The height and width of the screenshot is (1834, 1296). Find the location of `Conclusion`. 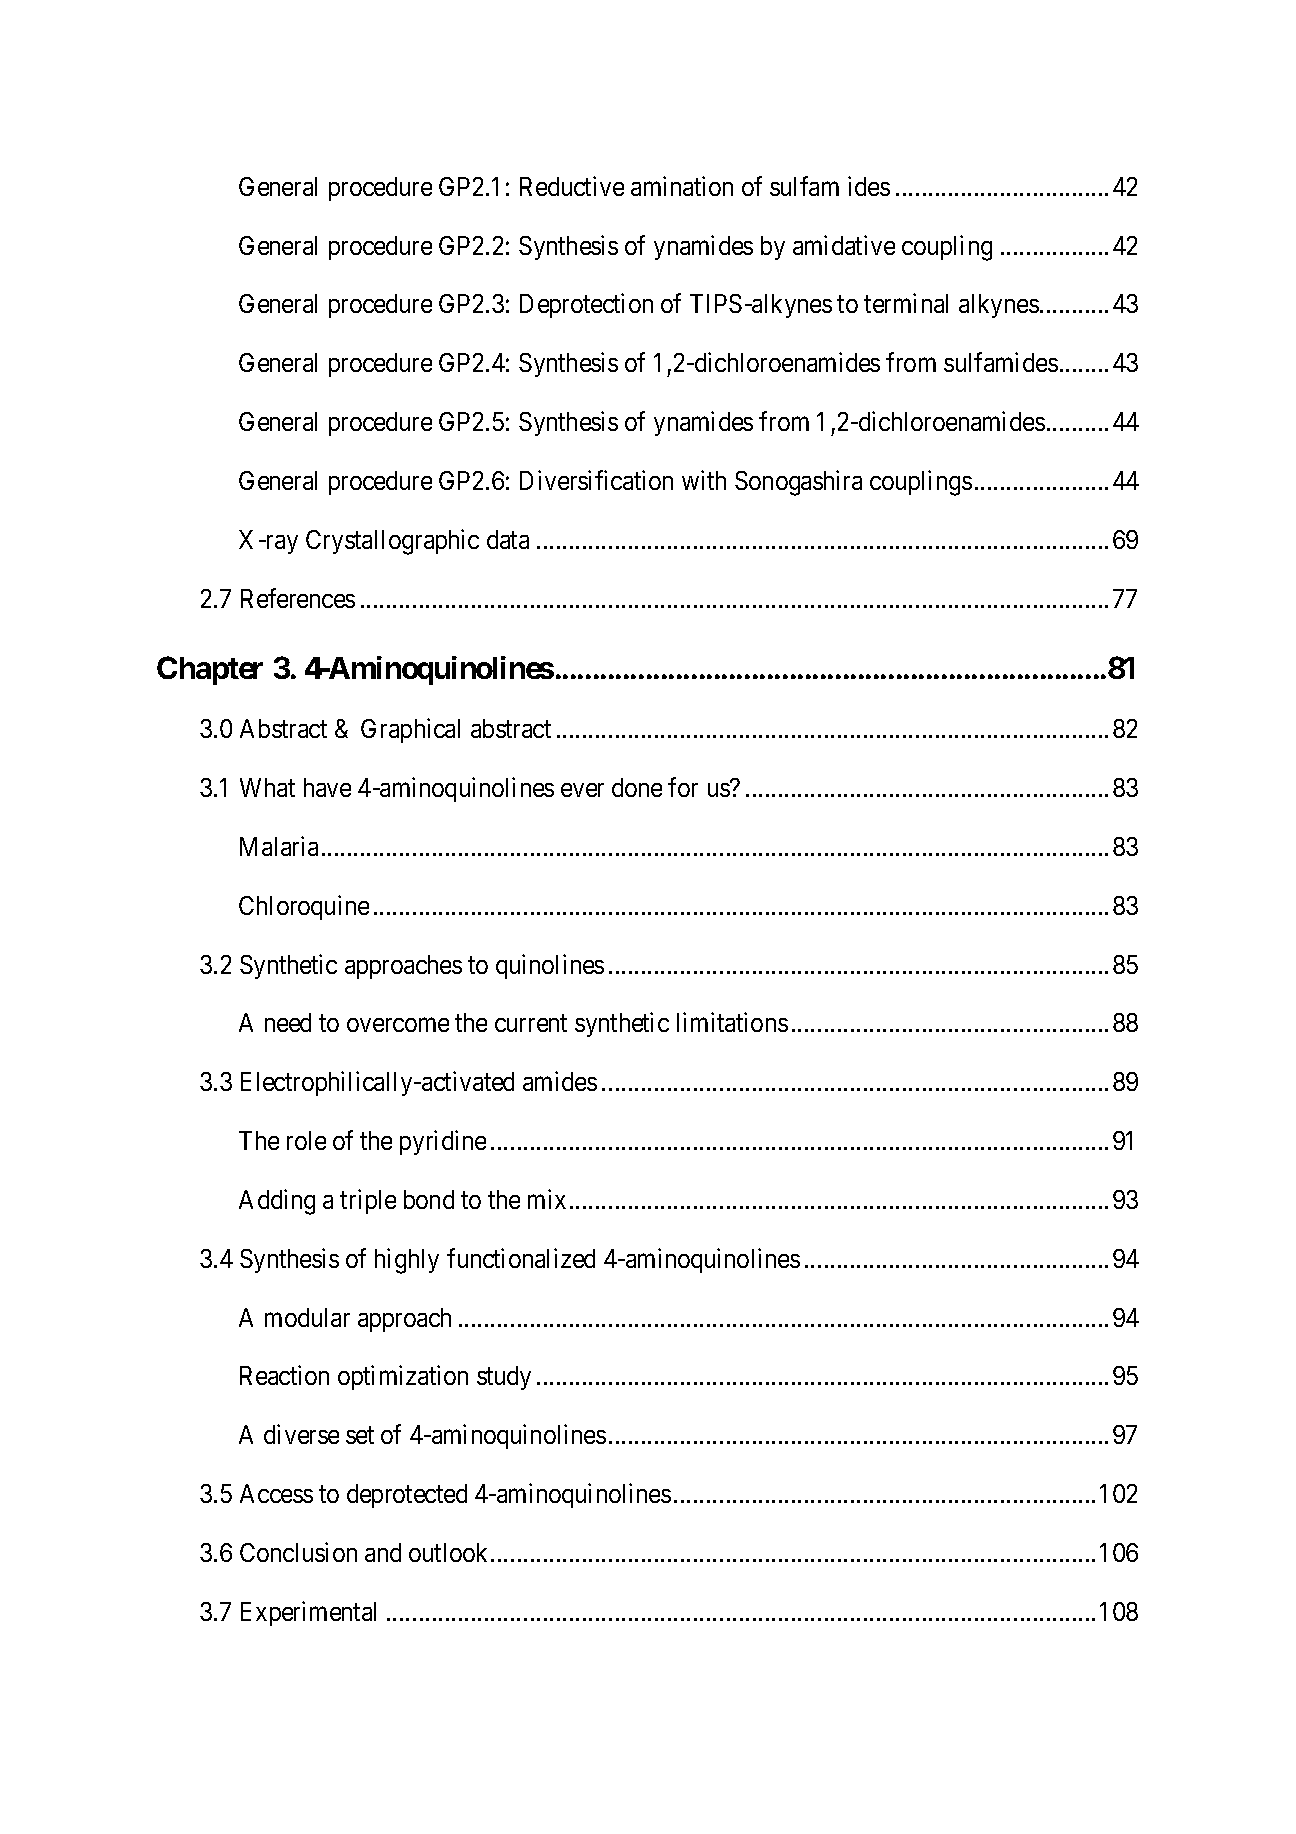

Conclusion is located at coordinates (298, 1552).
